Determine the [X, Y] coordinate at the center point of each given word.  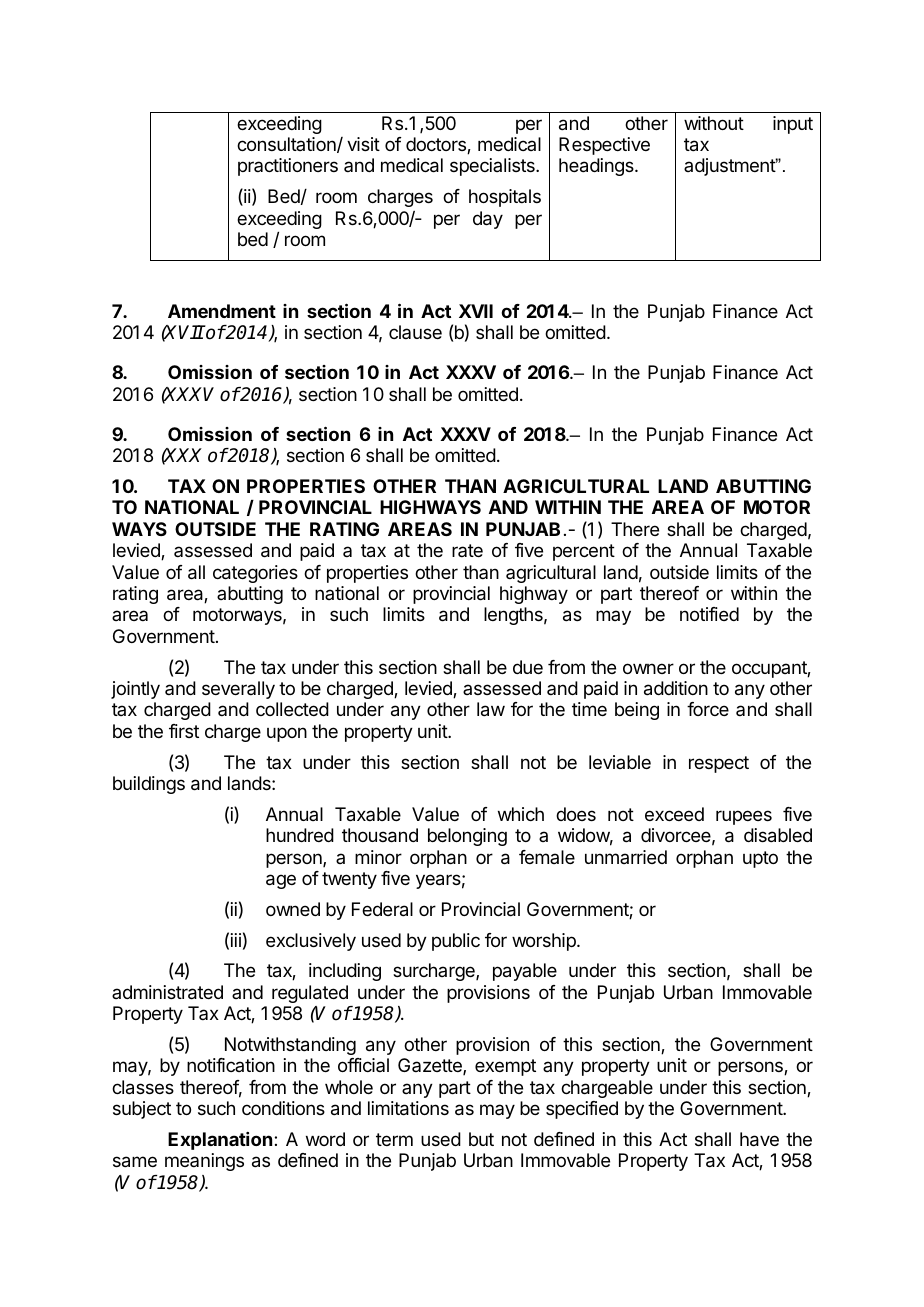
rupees [744, 817]
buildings [149, 785]
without [714, 123]
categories [255, 574]
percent [584, 552]
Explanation [221, 1141]
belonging [467, 837]
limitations [408, 1108]
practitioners [288, 167]
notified [709, 614]
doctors [437, 145]
